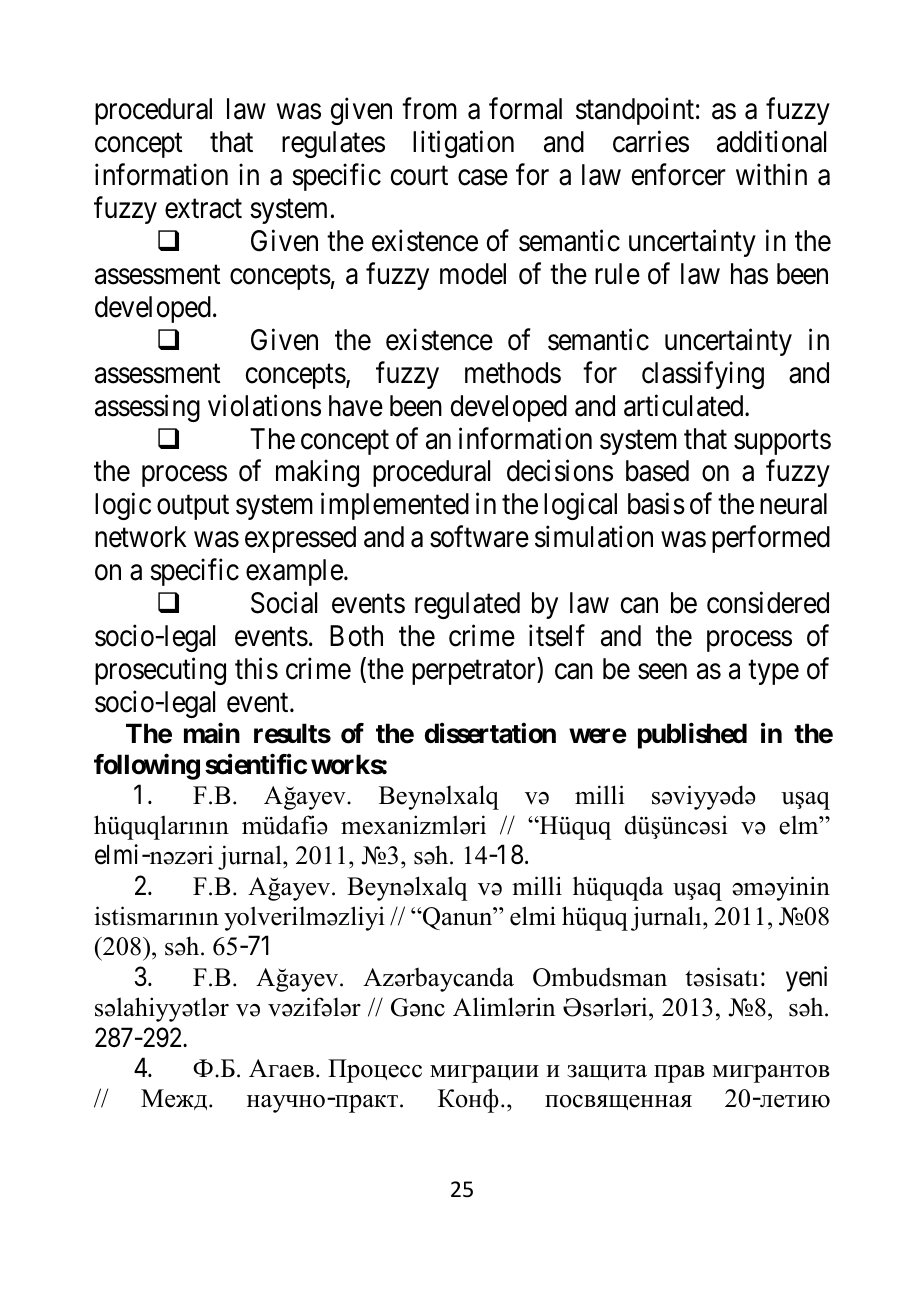 The width and height of the screenshot is (924, 1311). What do you see at coordinates (475, 673) in the screenshot?
I see `perpetrator` at bounding box center [475, 673].
